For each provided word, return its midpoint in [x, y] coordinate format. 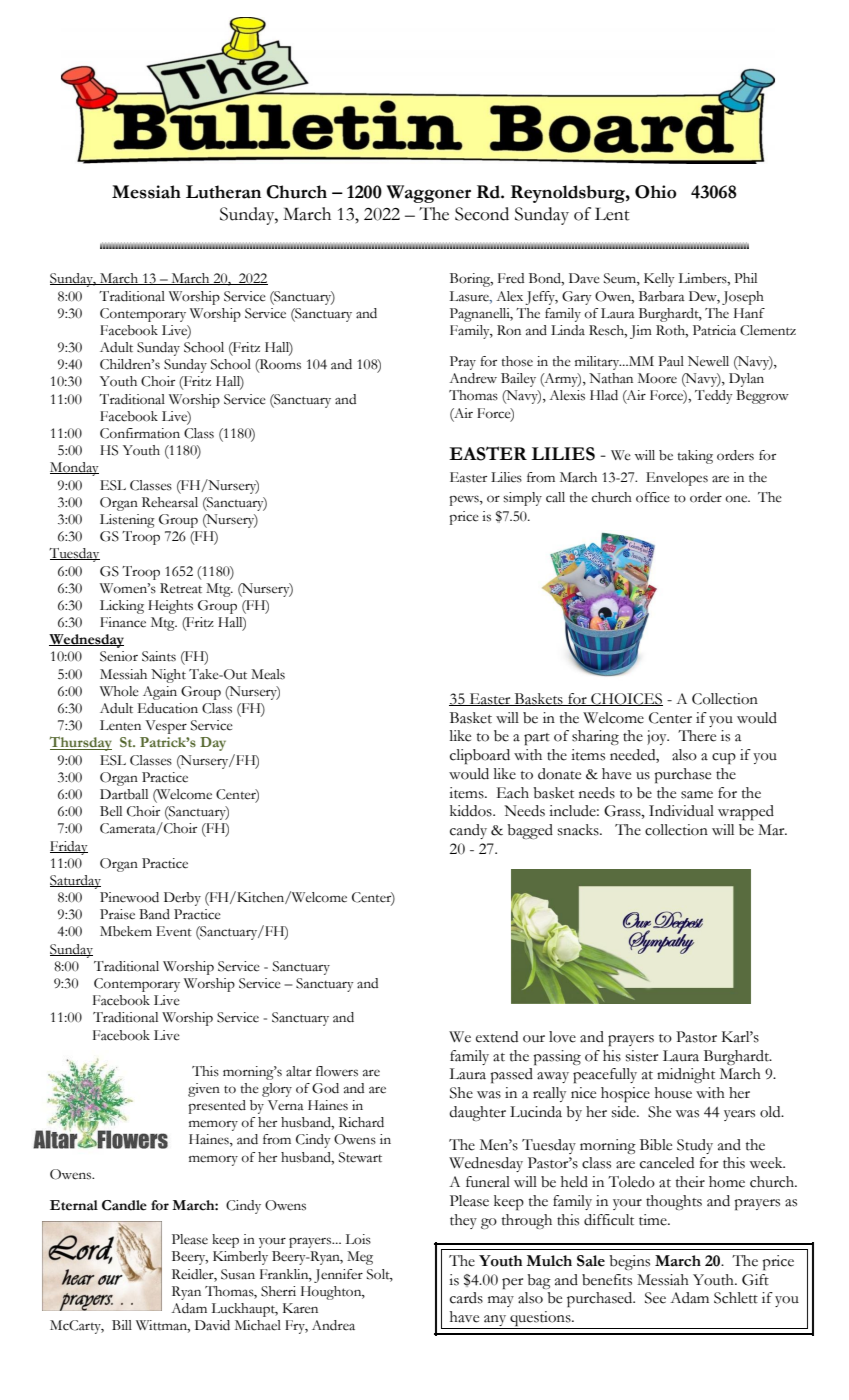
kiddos [472, 811]
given [204, 1090]
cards [466, 1298]
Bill [122, 1325]
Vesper [166, 727]
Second [482, 214]
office [653, 497]
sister [642, 1056]
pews [465, 500]
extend [497, 1037]
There [697, 736]
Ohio [655, 192]
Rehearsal [170, 502]
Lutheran [223, 192]
